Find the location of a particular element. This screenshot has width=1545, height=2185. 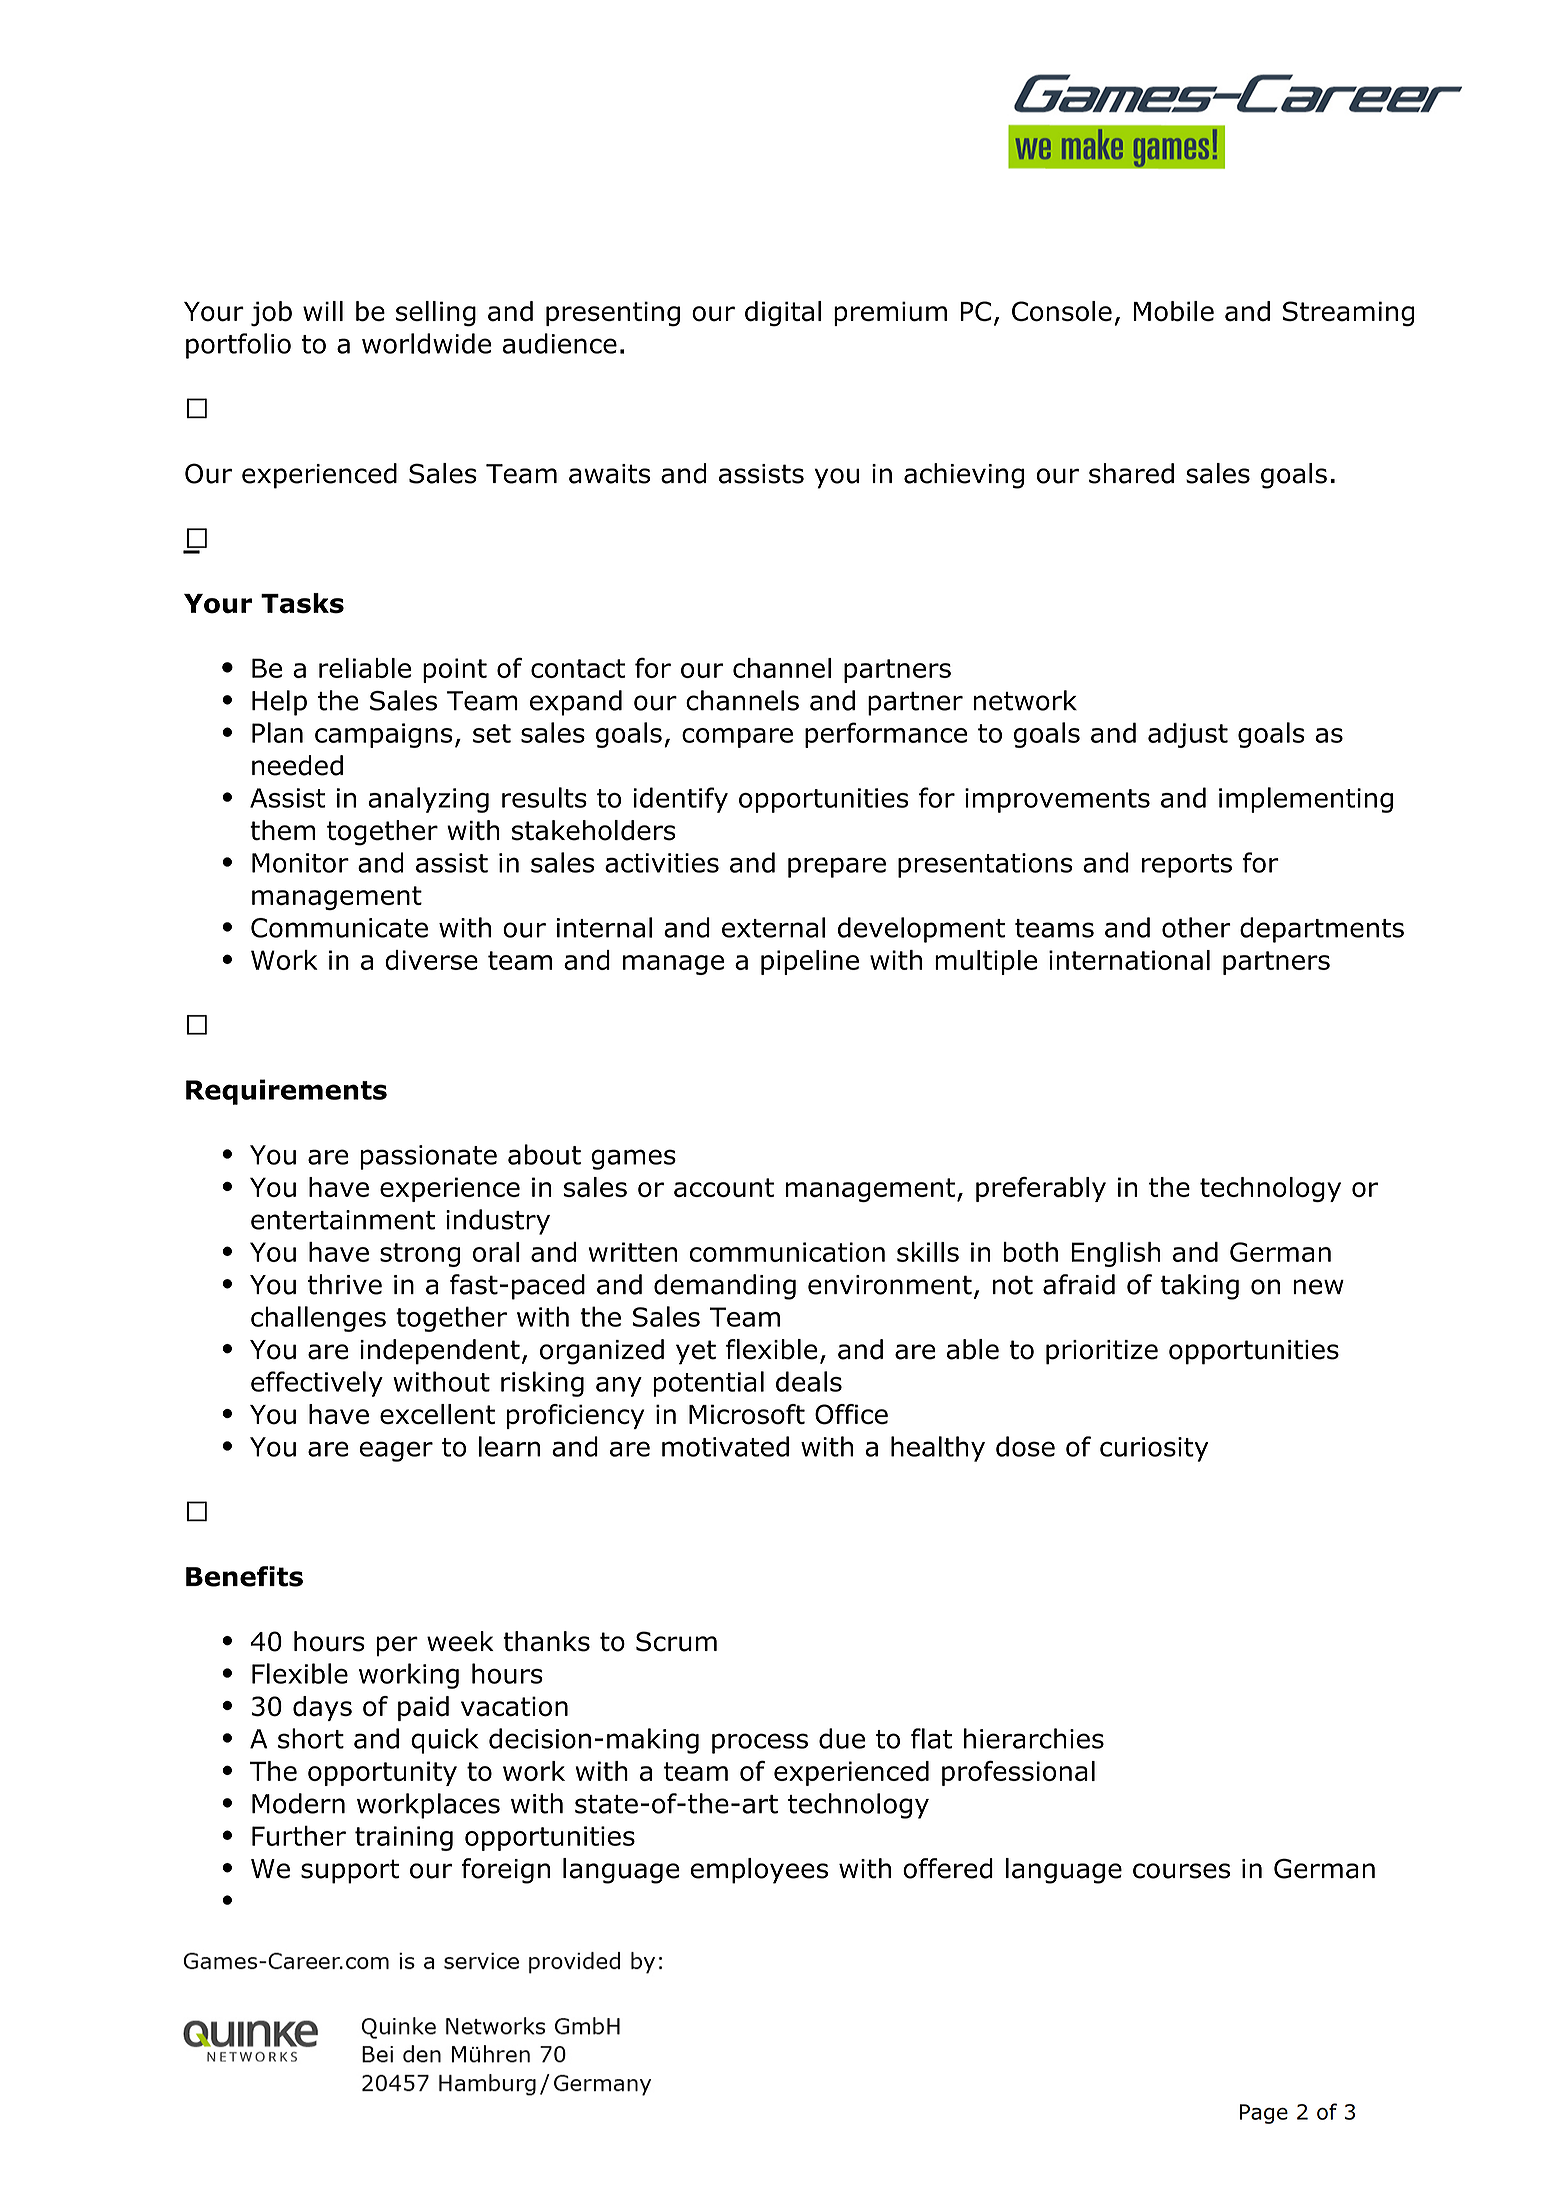

Mobile is located at coordinates (1174, 311).
